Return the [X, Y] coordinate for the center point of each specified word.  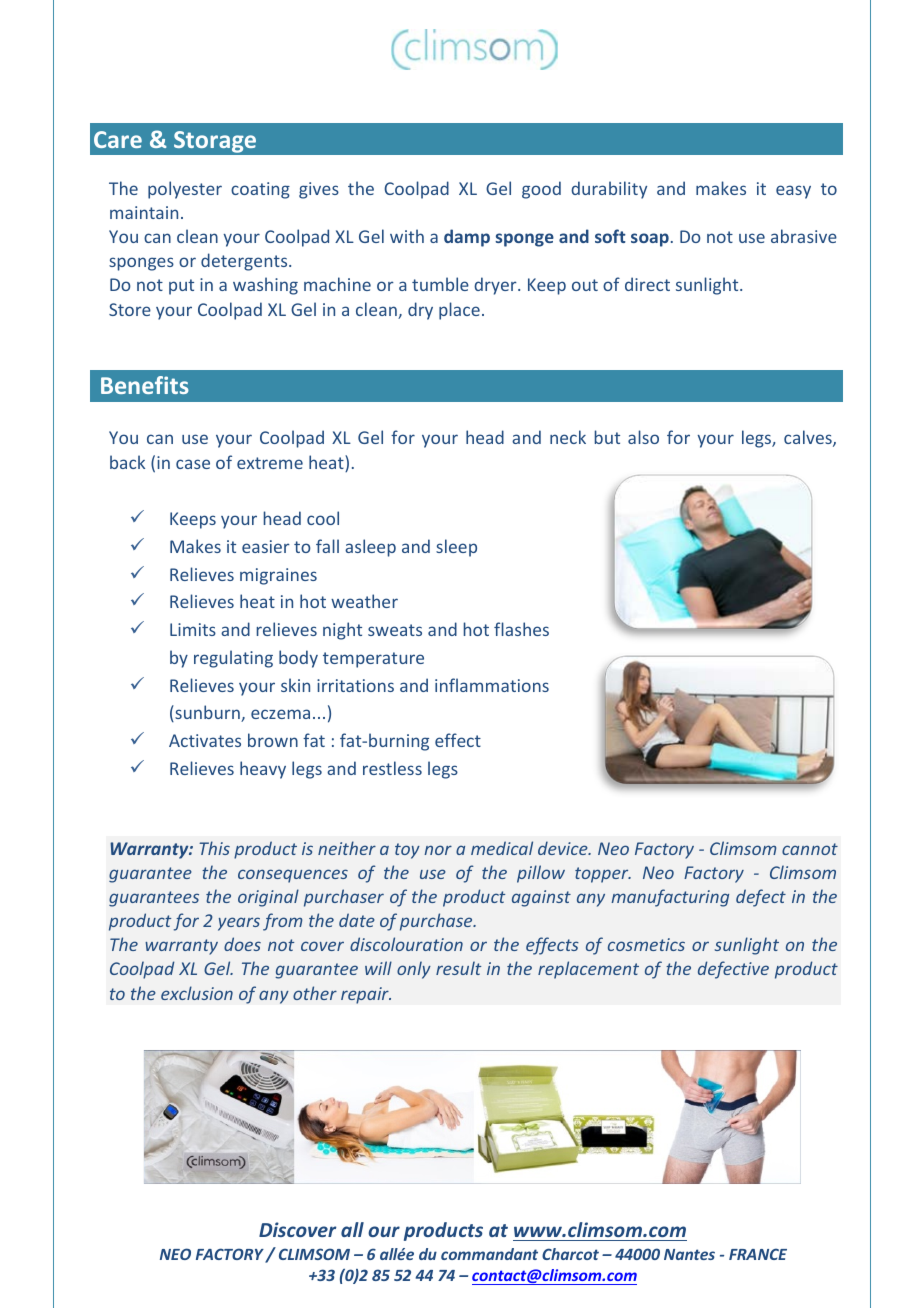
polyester [185, 190]
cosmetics [646, 944]
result [458, 968]
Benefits [145, 385]
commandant [489, 1254]
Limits [193, 629]
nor [438, 850]
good [541, 190]
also [643, 437]
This [214, 848]
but [607, 437]
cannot [810, 849]
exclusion [197, 993]
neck [568, 437]
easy [793, 192]
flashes [521, 629]
